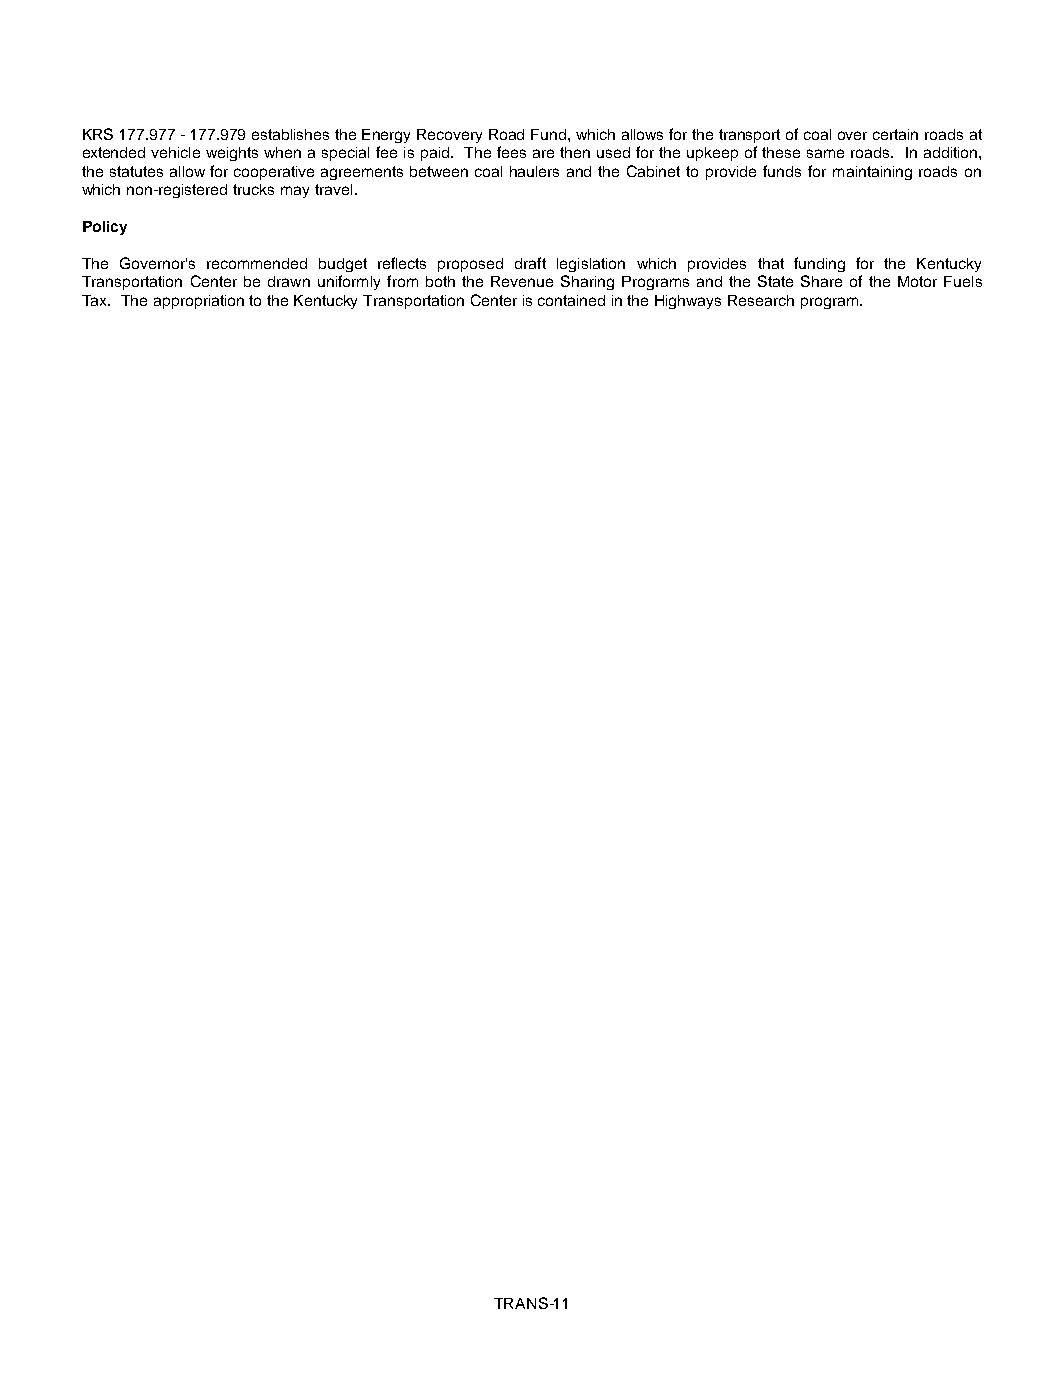 The image size is (1063, 1375). What do you see at coordinates (895, 134) in the page?
I see `certain` at bounding box center [895, 134].
